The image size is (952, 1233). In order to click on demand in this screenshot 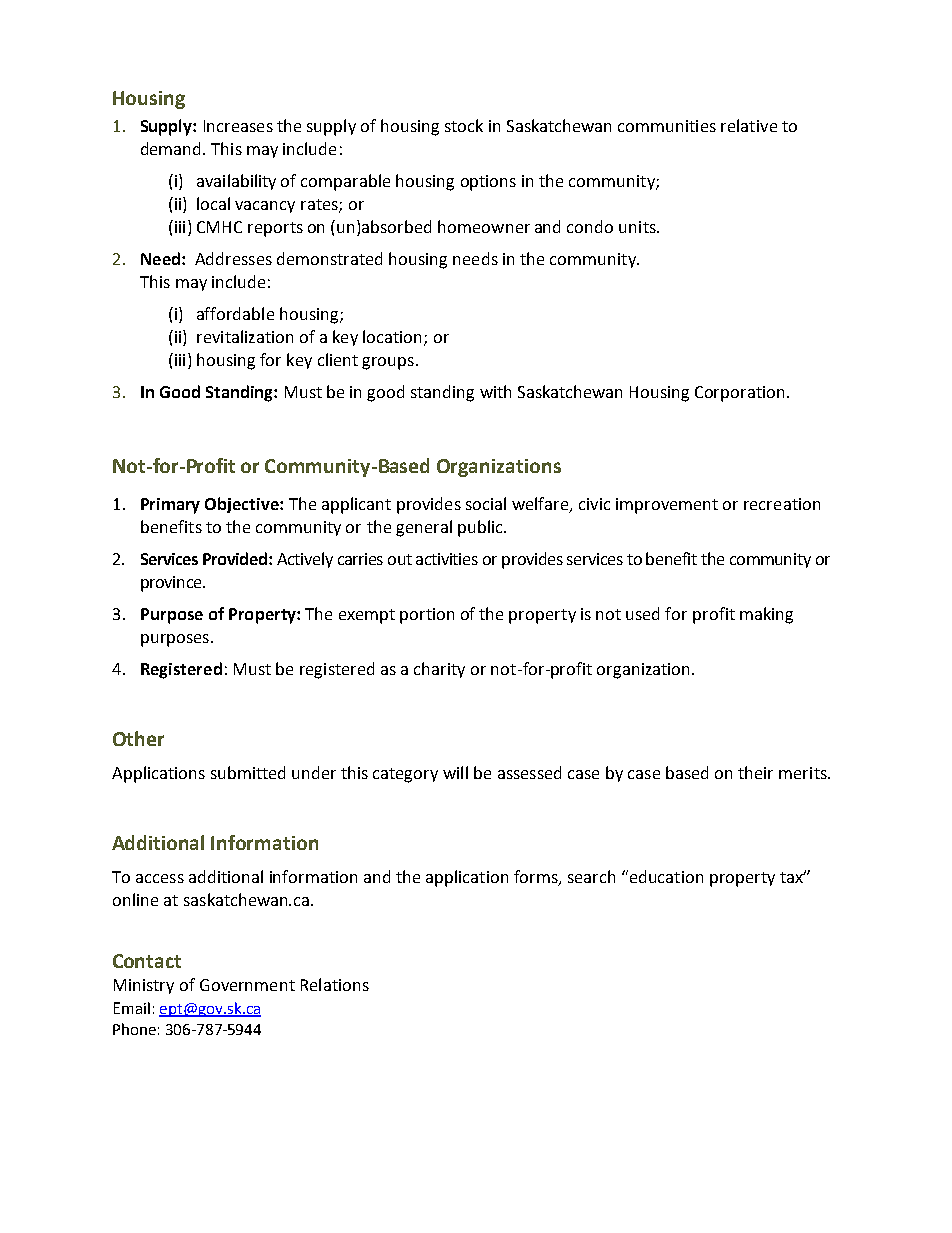, I will do `click(172, 148)`.
